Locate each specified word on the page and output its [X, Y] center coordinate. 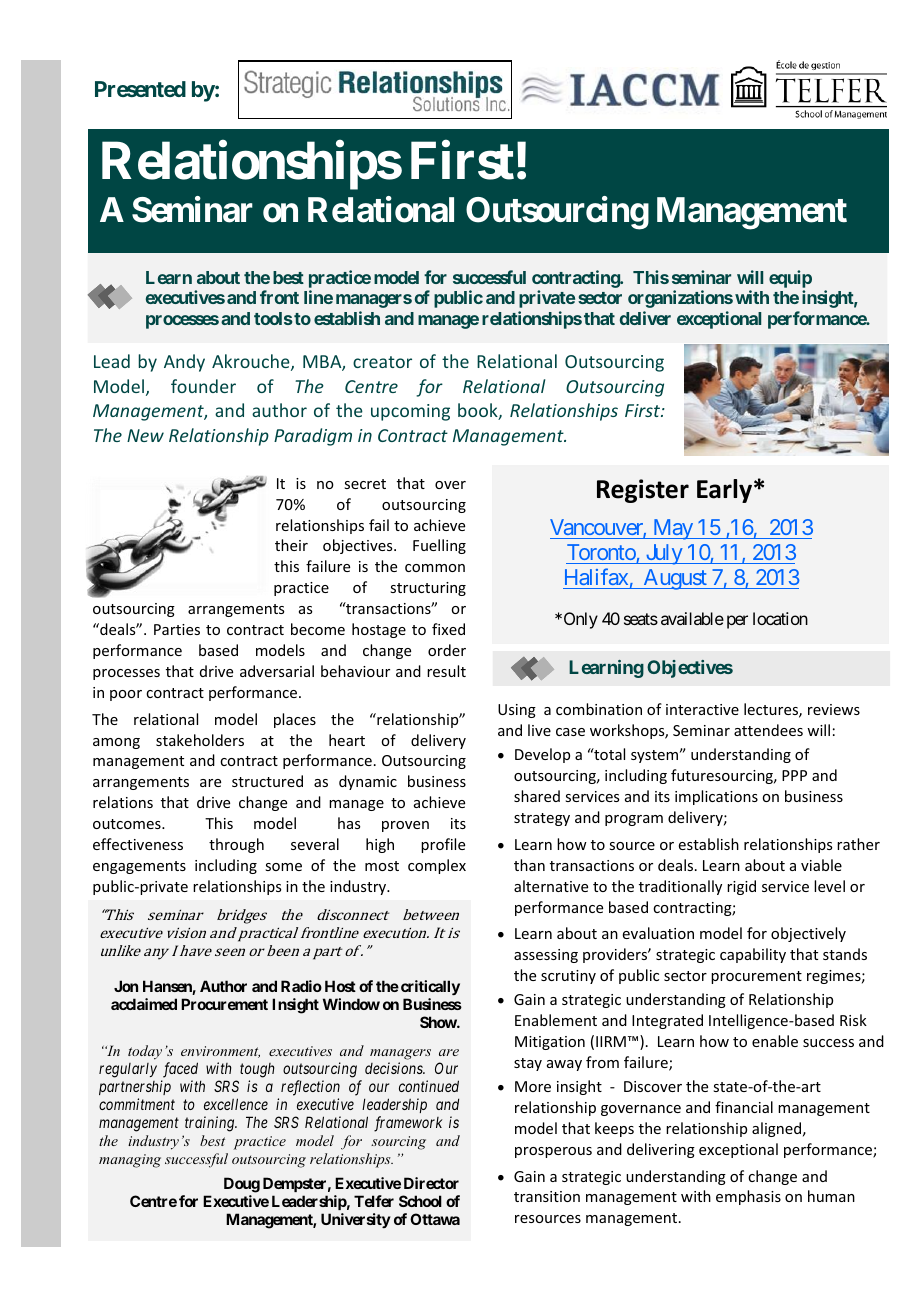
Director [431, 1183]
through [236, 845]
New [145, 435]
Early [724, 491]
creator [382, 362]
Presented [140, 89]
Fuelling [439, 546]
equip [790, 279]
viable [821, 865]
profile [443, 845]
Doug [242, 1185]
